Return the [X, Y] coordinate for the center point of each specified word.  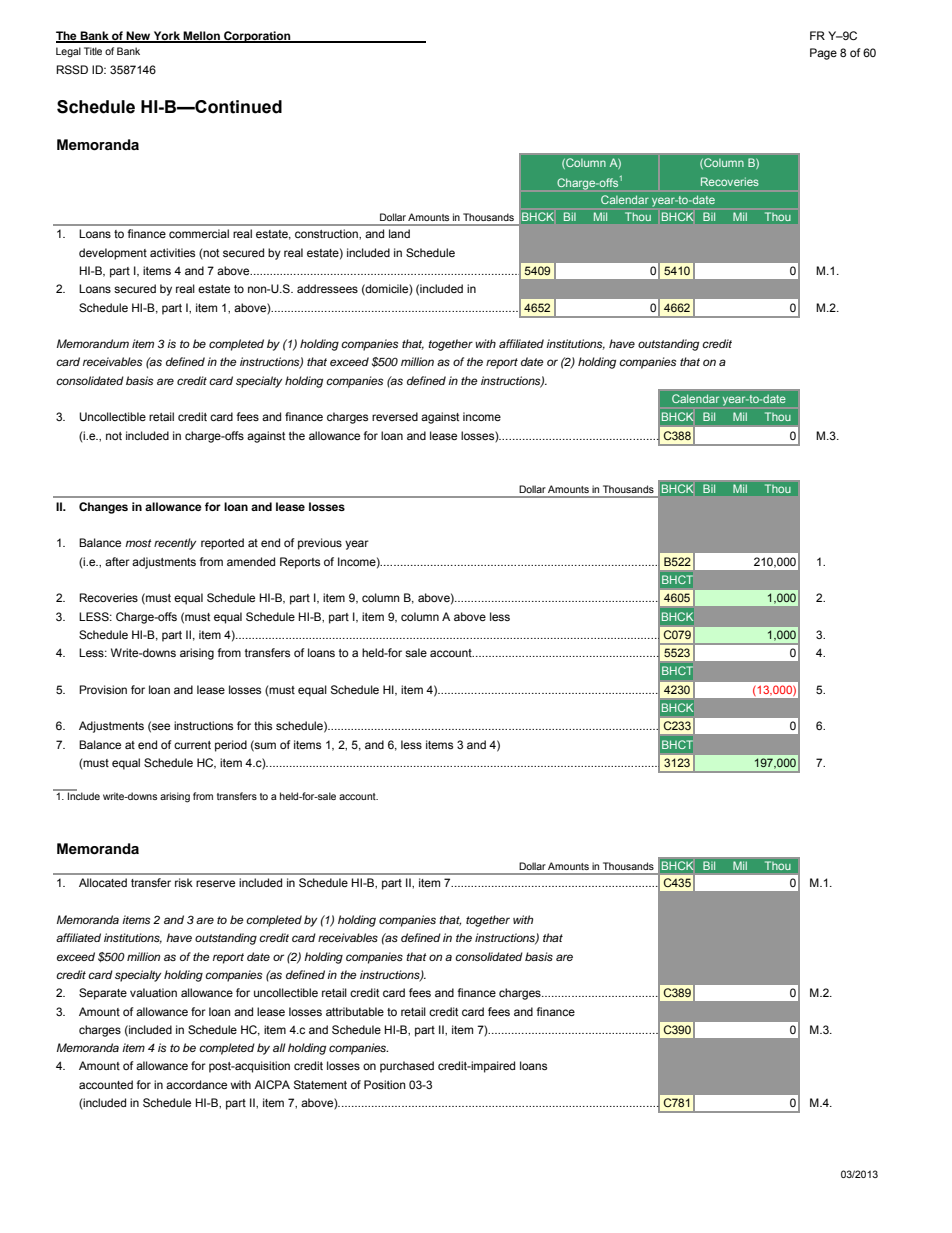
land [399, 233]
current [192, 745]
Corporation [257, 37]
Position [385, 1084]
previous [320, 544]
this [263, 725]
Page [823, 54]
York [167, 37]
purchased [407, 1067]
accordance [196, 1084]
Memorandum [93, 343]
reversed [395, 416]
